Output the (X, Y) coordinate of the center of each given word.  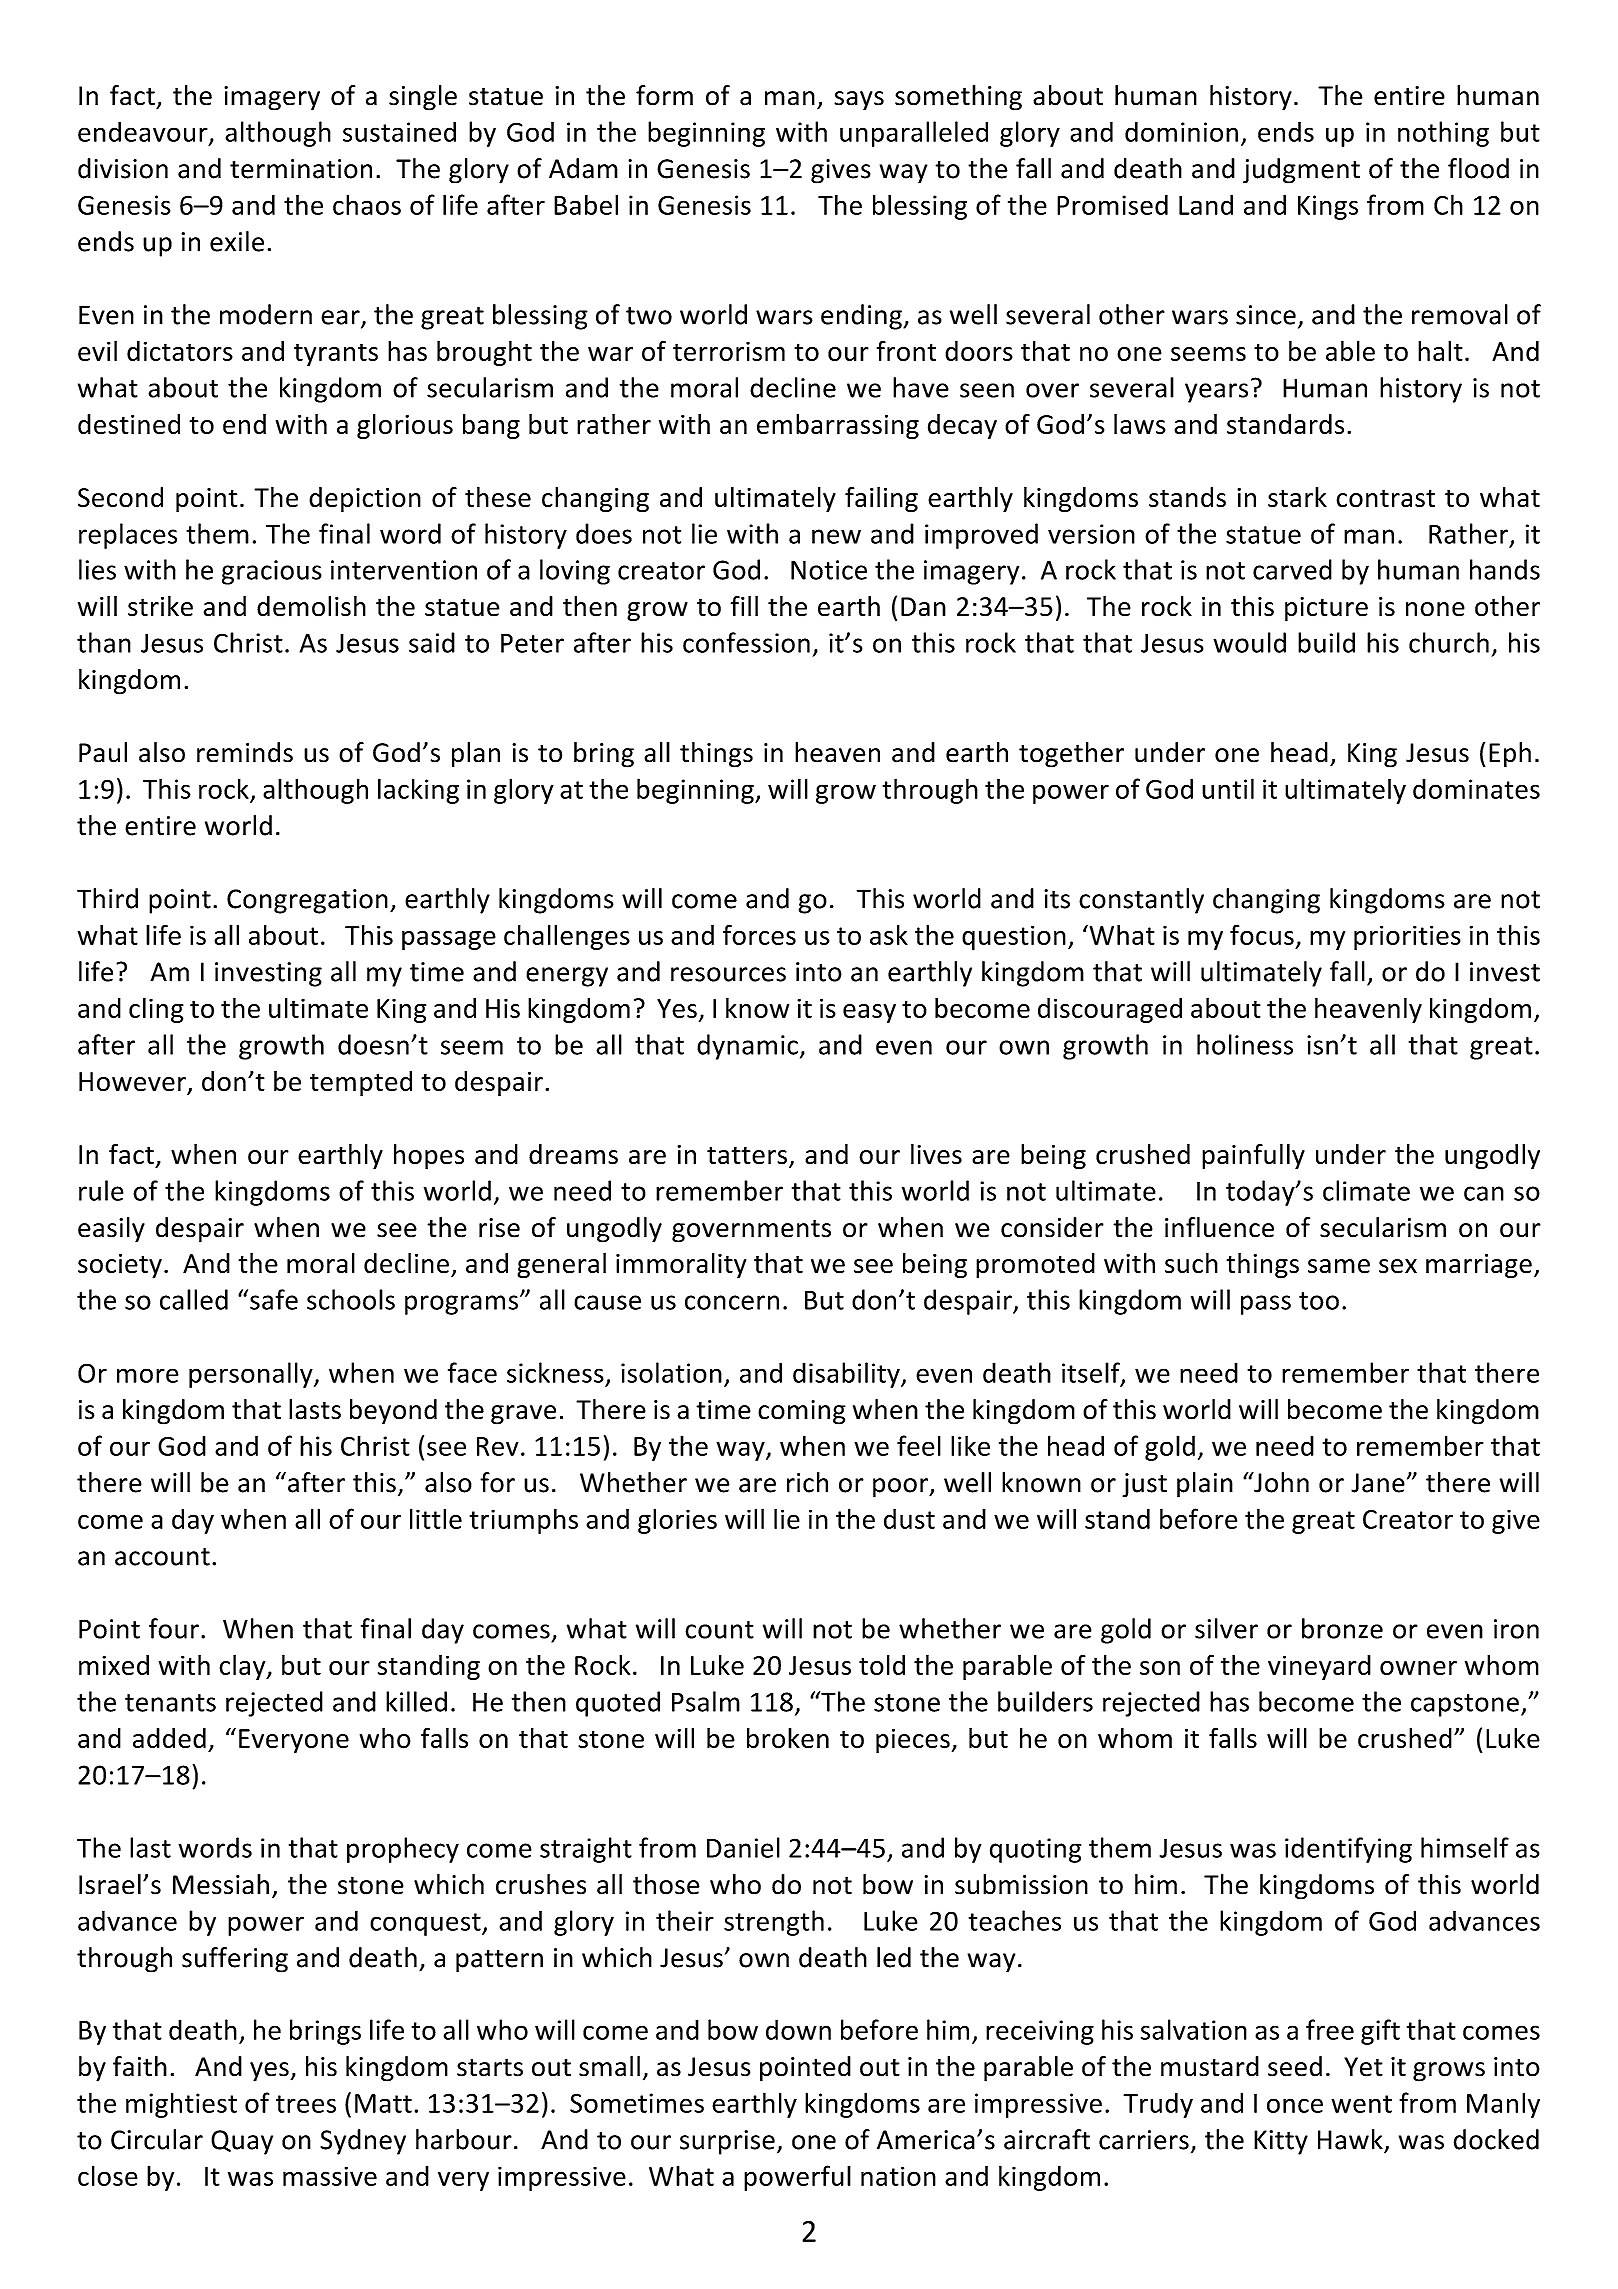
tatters (747, 1155)
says (859, 101)
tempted (361, 1083)
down (798, 2029)
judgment (1301, 171)
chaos (367, 204)
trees (306, 2104)
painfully (1253, 1157)
